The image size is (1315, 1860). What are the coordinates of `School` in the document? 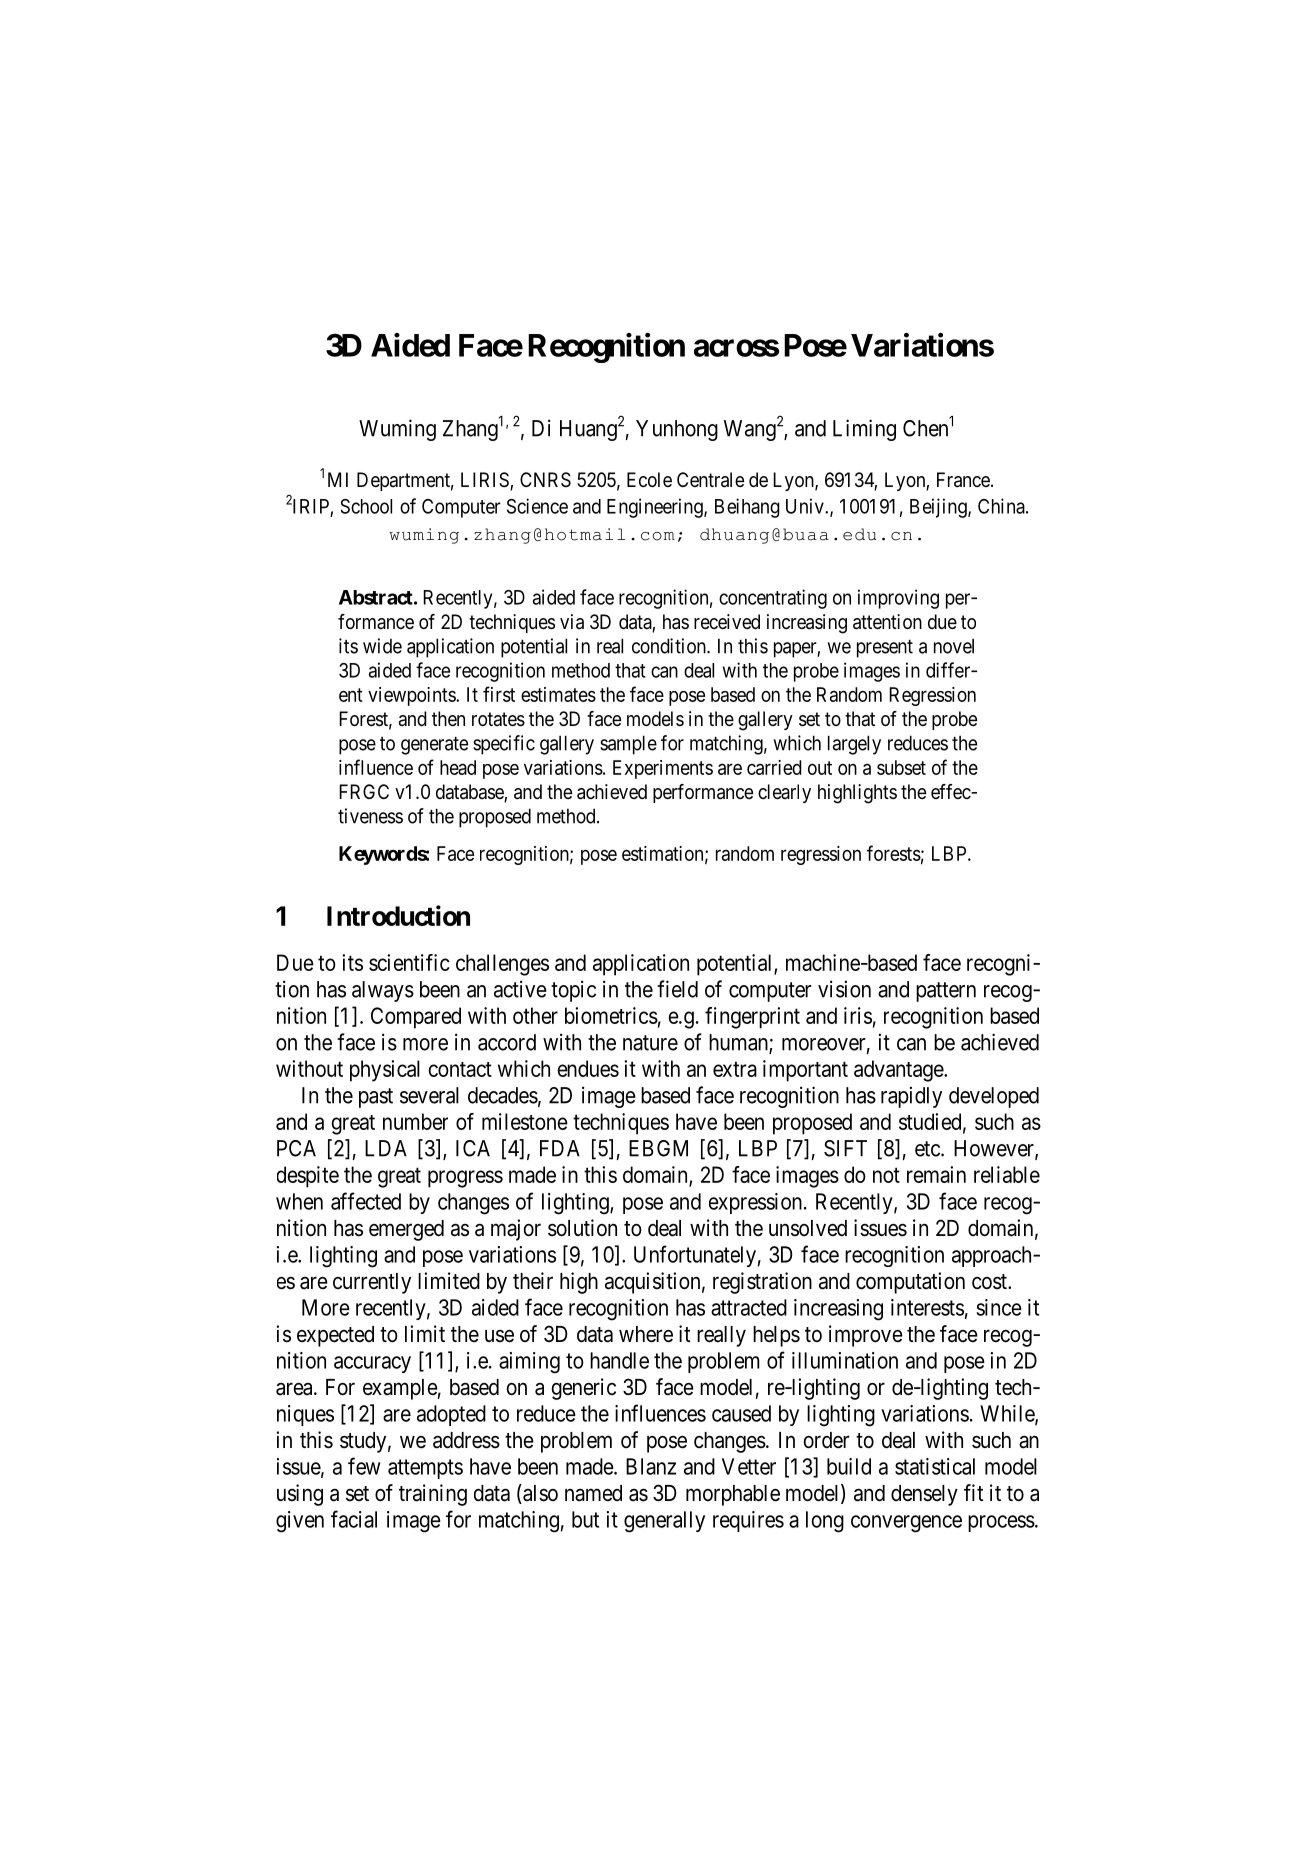 It's located at (366, 506).
